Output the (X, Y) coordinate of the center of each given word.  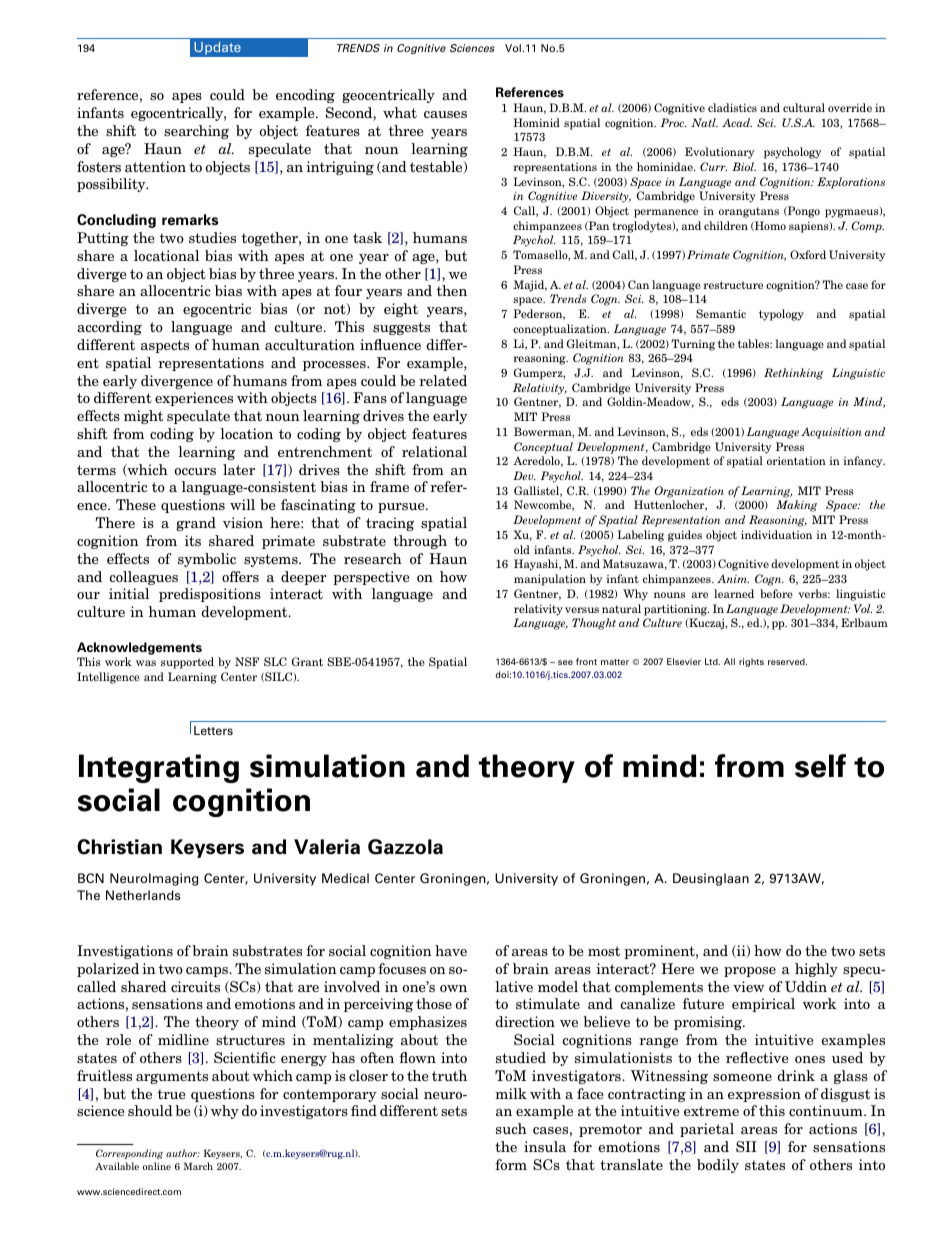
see (565, 662)
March (198, 1166)
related (443, 380)
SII (746, 1146)
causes (445, 114)
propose (750, 972)
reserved (787, 661)
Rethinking (793, 374)
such (511, 1128)
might (143, 417)
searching (196, 132)
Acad (737, 122)
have (451, 950)
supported (187, 663)
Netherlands (143, 895)
